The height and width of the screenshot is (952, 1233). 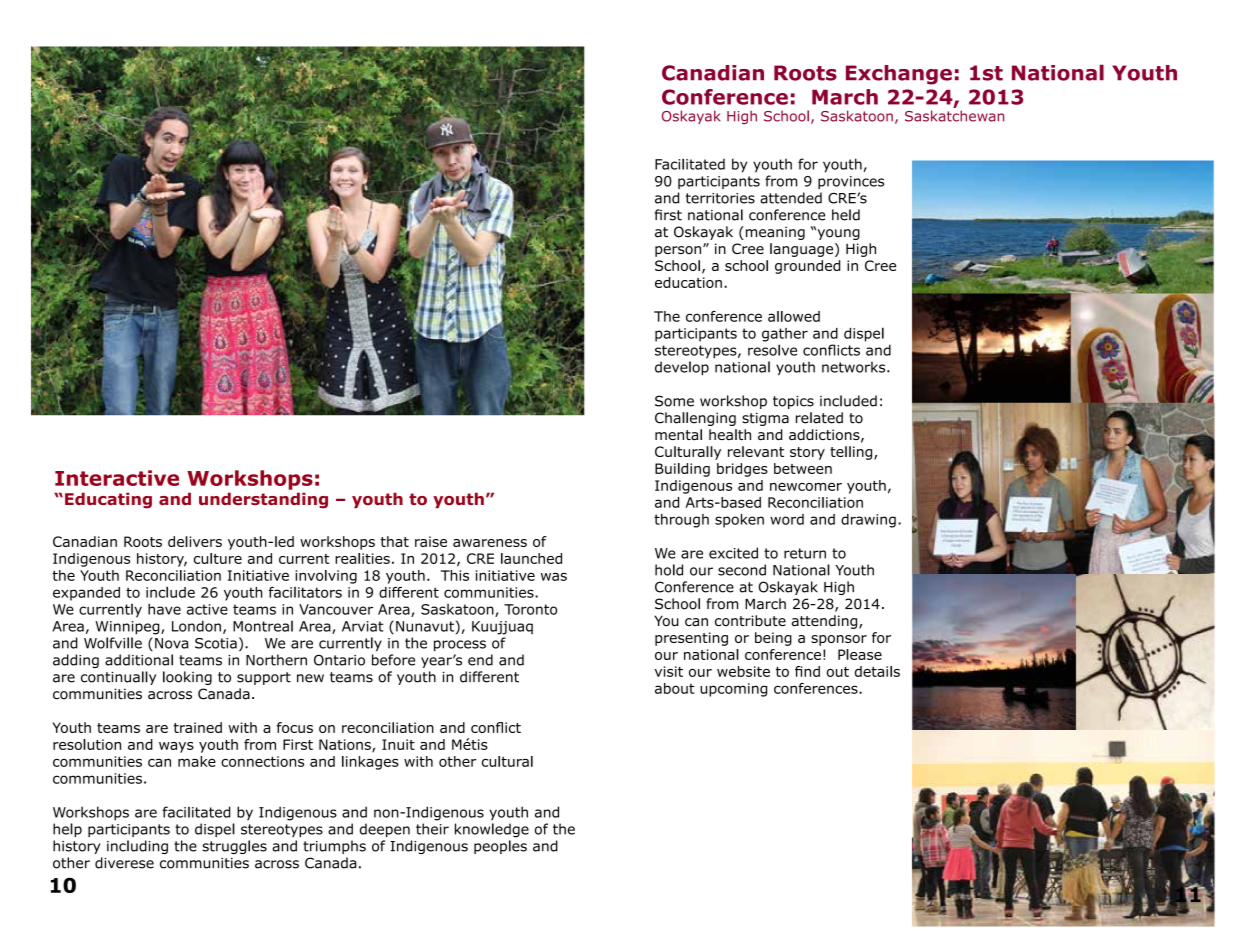 What do you see at coordinates (720, 198) in the screenshot?
I see `territories` at bounding box center [720, 198].
